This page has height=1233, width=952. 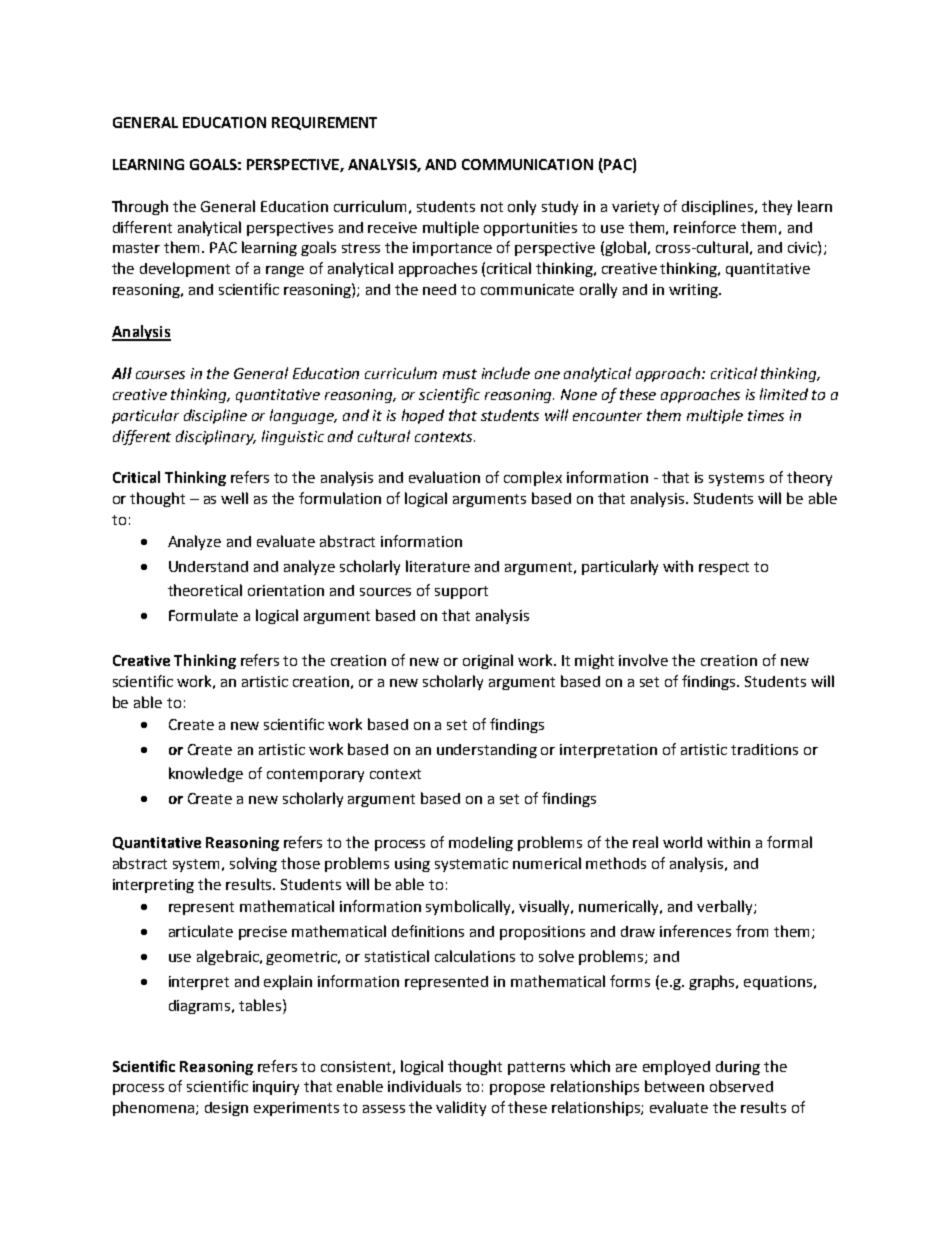 What do you see at coordinates (203, 615) in the page?
I see `Formulate` at bounding box center [203, 615].
